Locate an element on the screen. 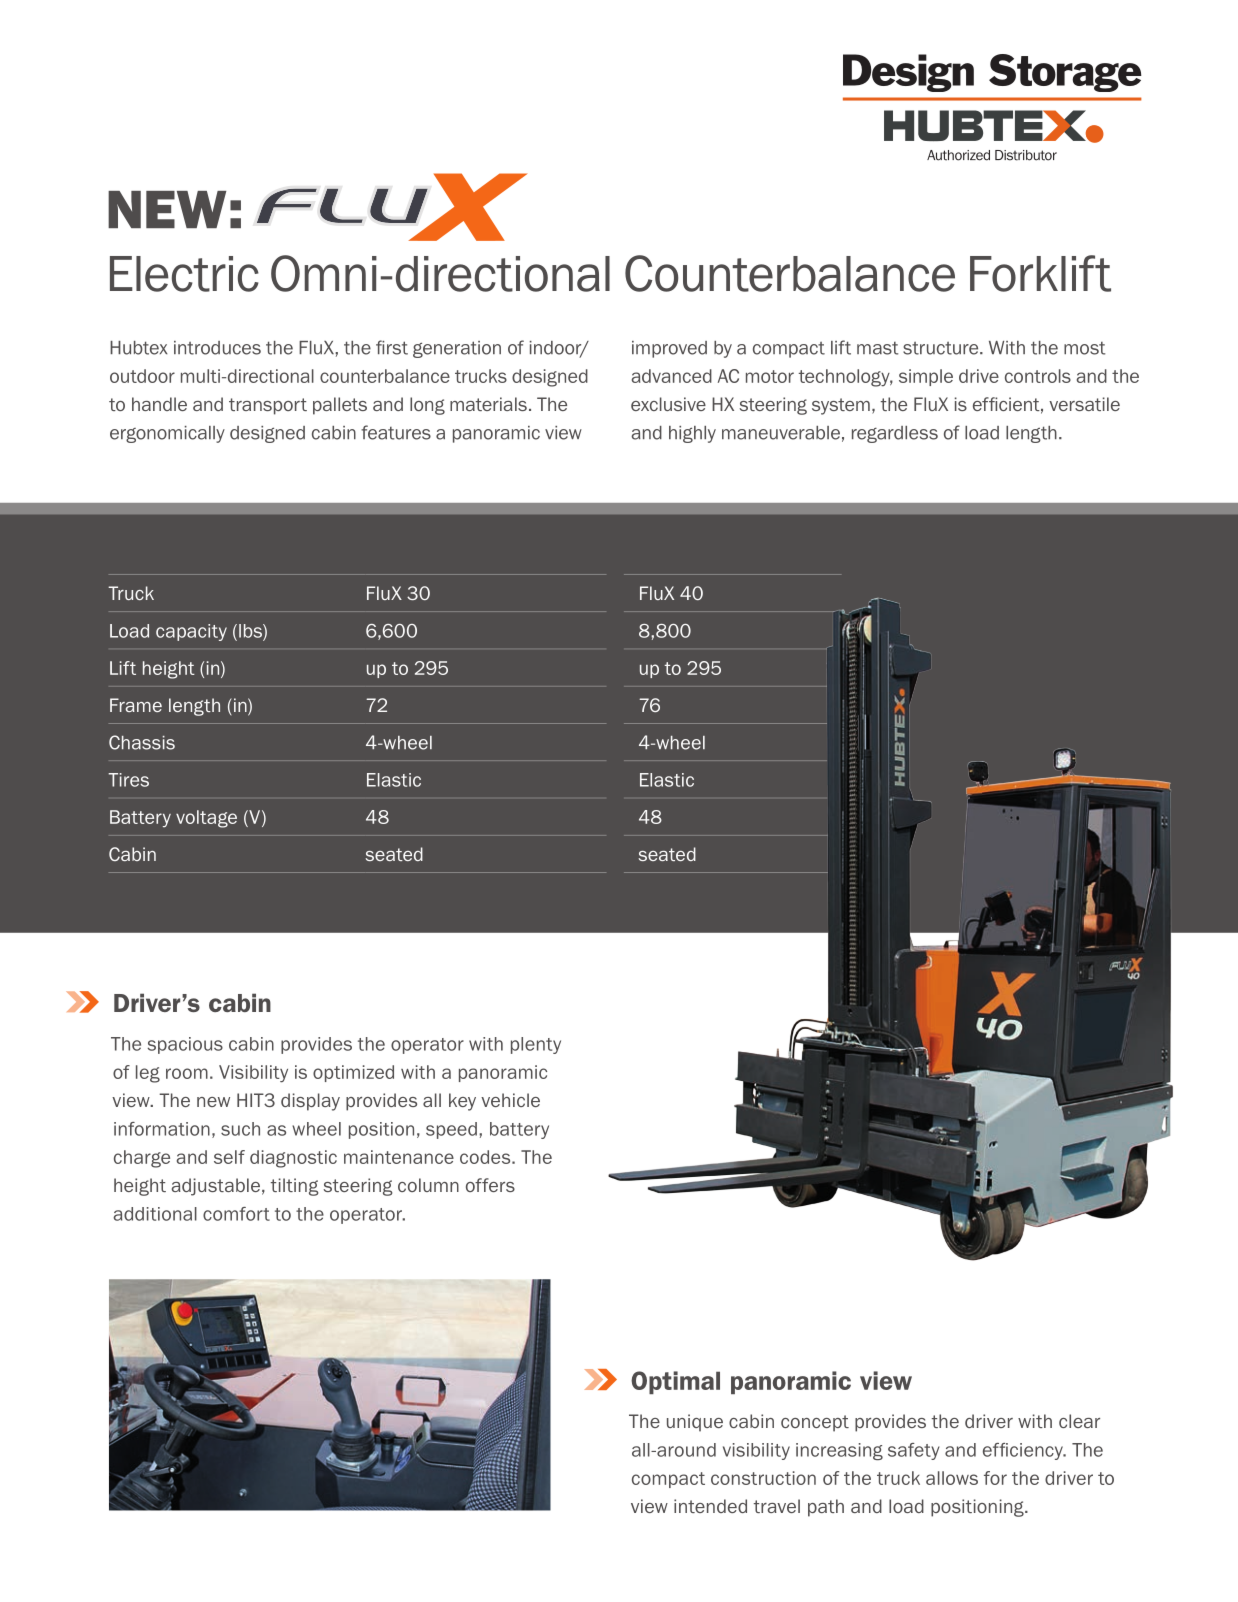  unique is located at coordinates (695, 1423).
